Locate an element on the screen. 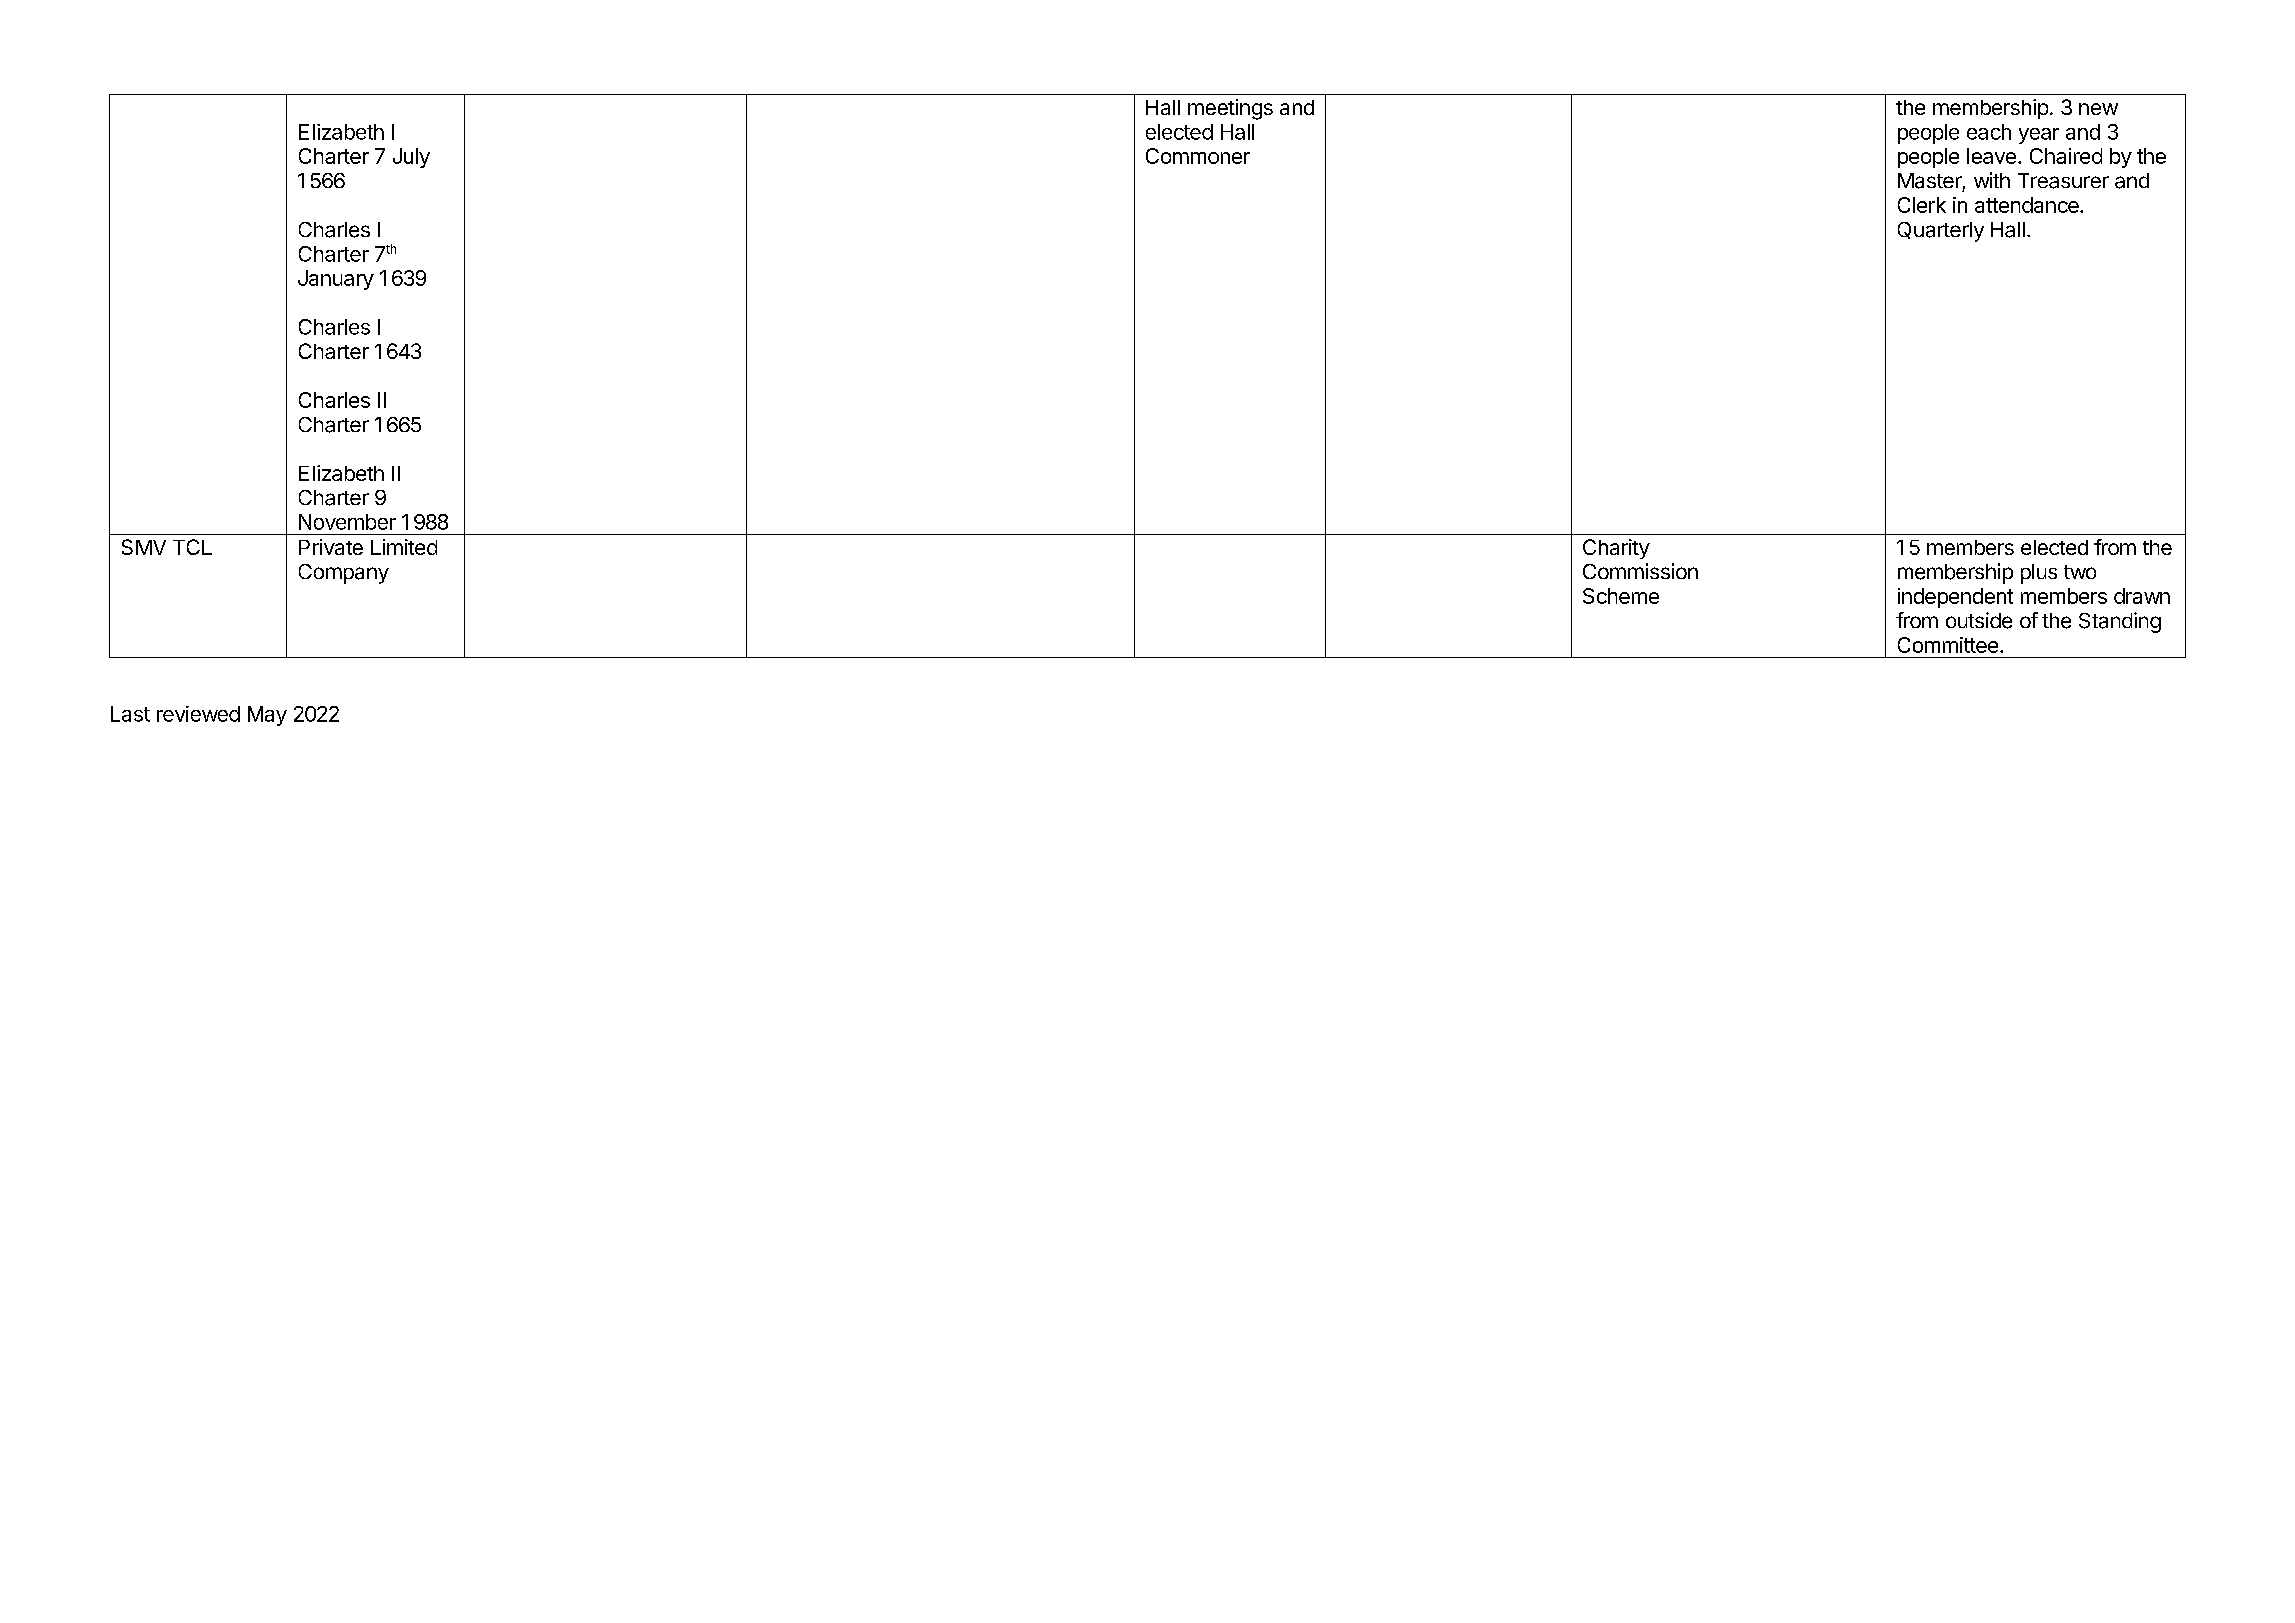  each is located at coordinates (1989, 132).
